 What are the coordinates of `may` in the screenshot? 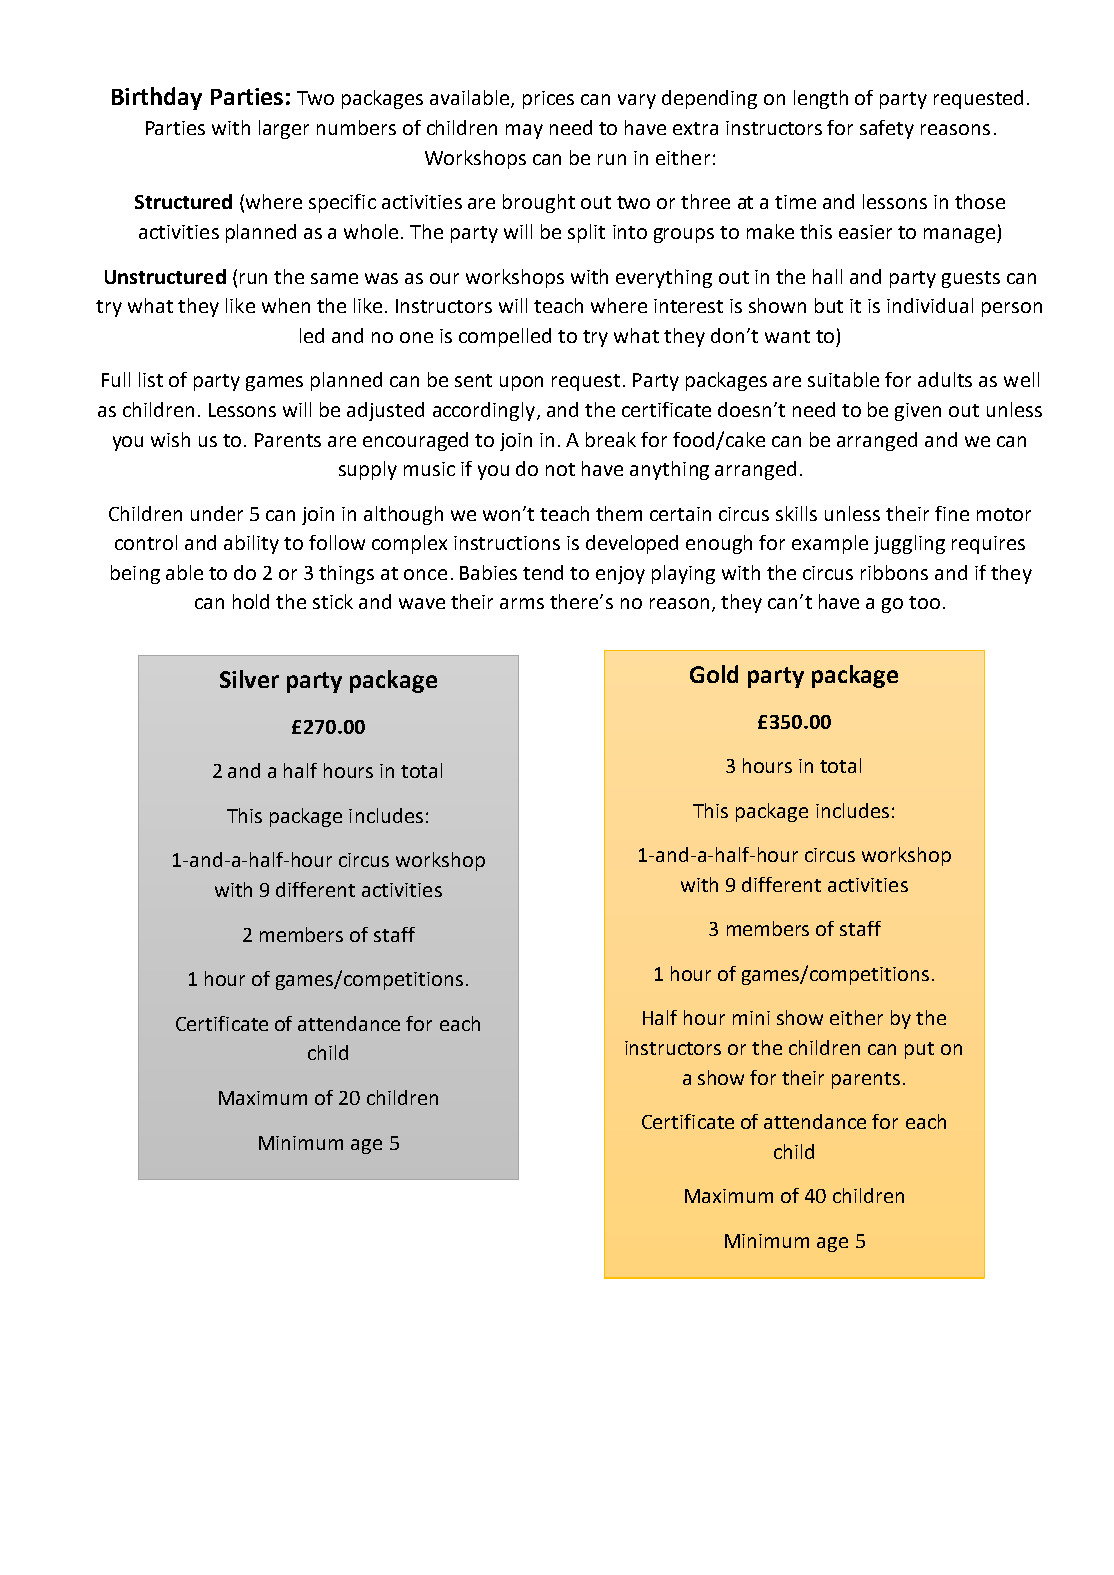 It's located at (524, 131).
